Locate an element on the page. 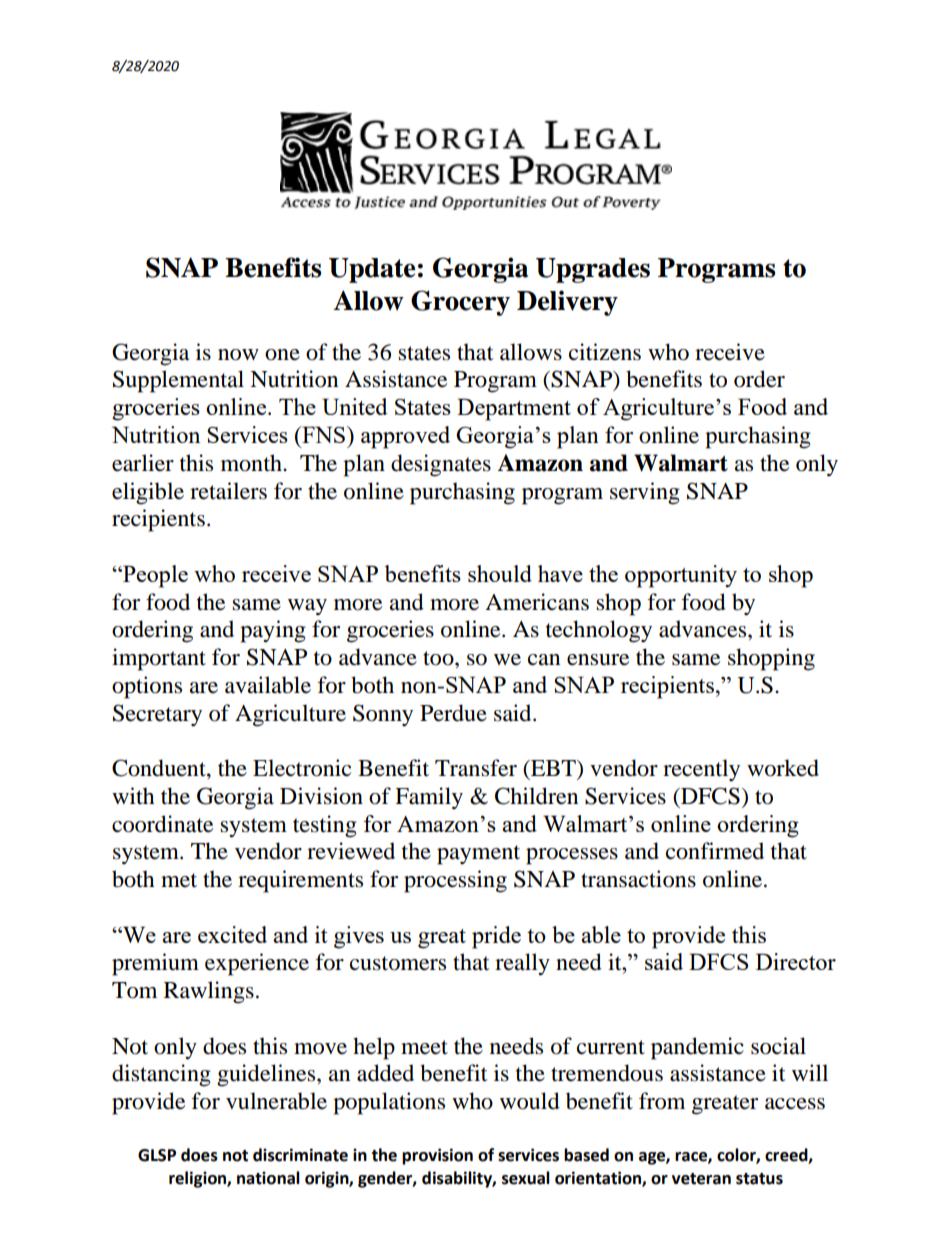 The image size is (952, 1233). national is located at coordinates (268, 1178).
